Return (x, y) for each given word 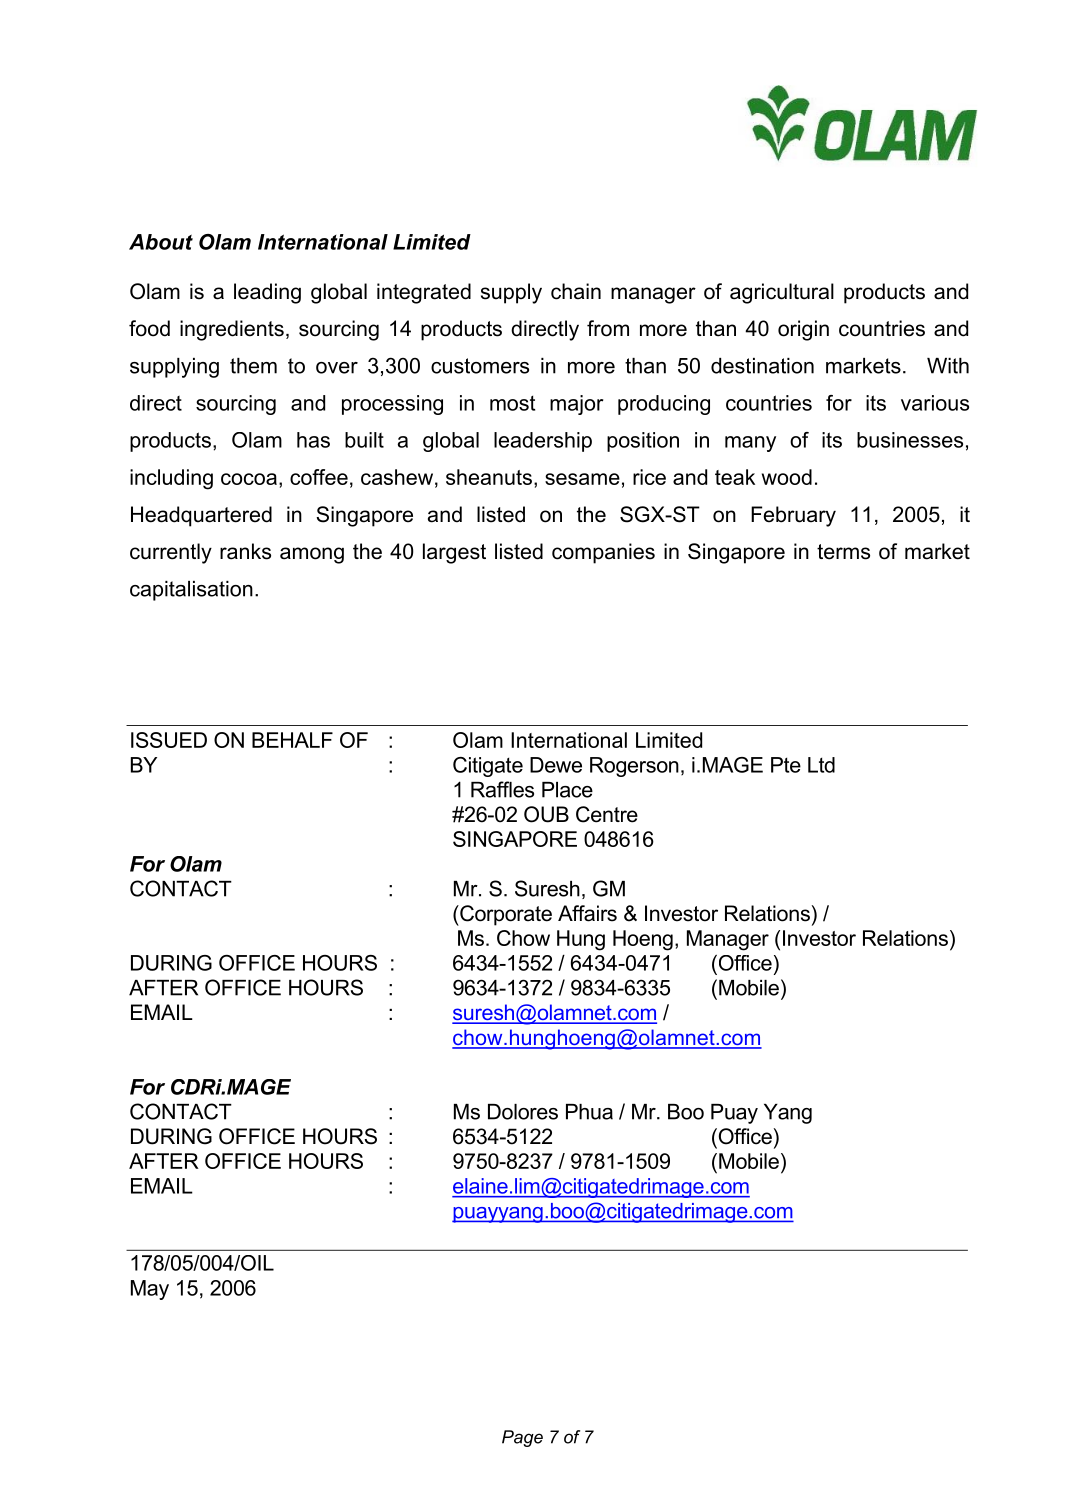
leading (267, 293)
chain (576, 291)
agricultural (782, 293)
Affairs (587, 913)
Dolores (523, 1112)
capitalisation (191, 591)
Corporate (505, 915)
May (150, 1290)
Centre (607, 814)
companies (603, 553)
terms (843, 552)
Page (522, 1438)
